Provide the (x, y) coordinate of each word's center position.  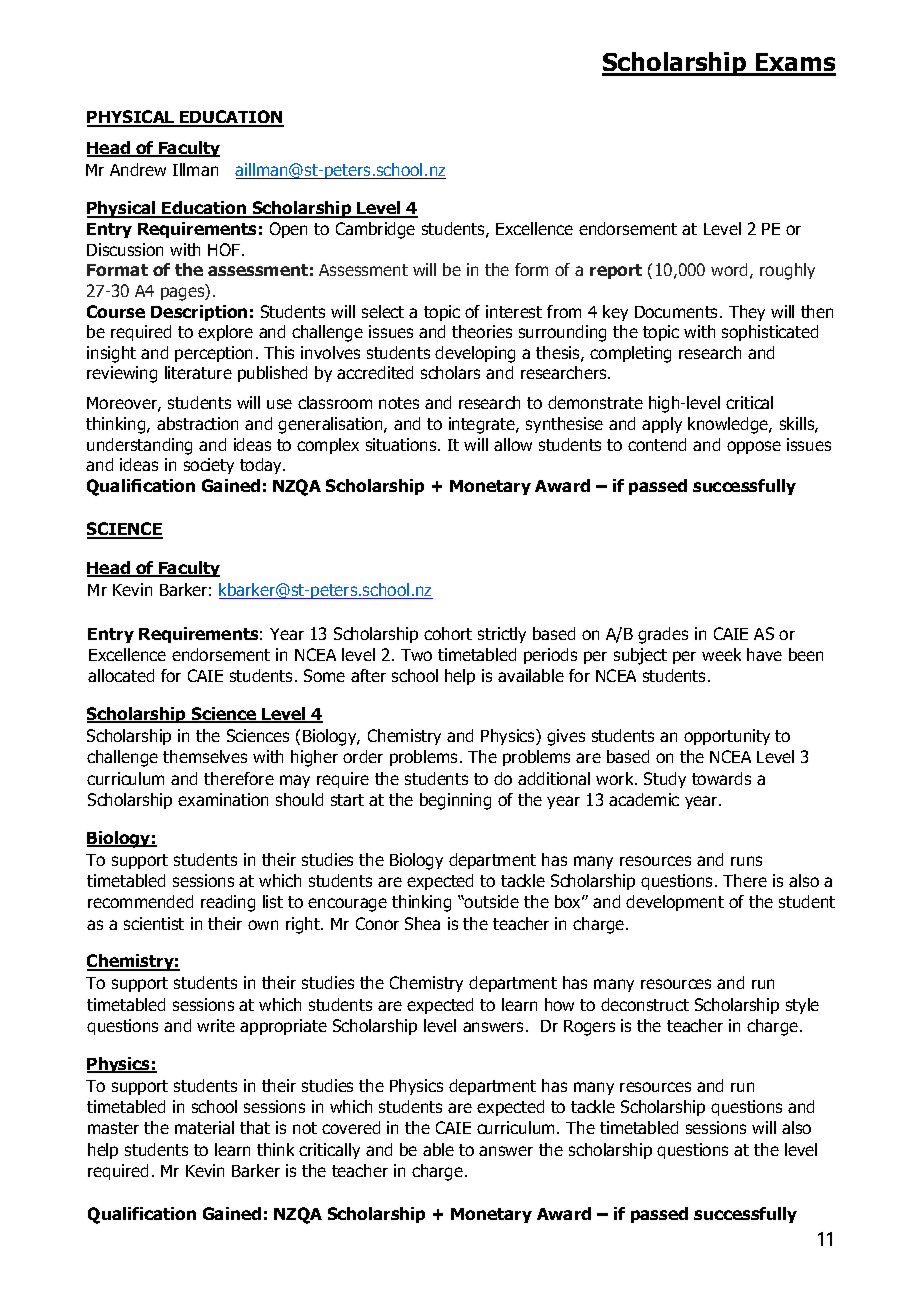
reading (228, 903)
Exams (795, 64)
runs (746, 861)
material (204, 1127)
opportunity (727, 737)
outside (491, 901)
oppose (754, 447)
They (747, 313)
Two (416, 655)
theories (482, 331)
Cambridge (375, 230)
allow (513, 444)
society (209, 466)
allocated (121, 675)
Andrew (138, 169)
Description (199, 313)
